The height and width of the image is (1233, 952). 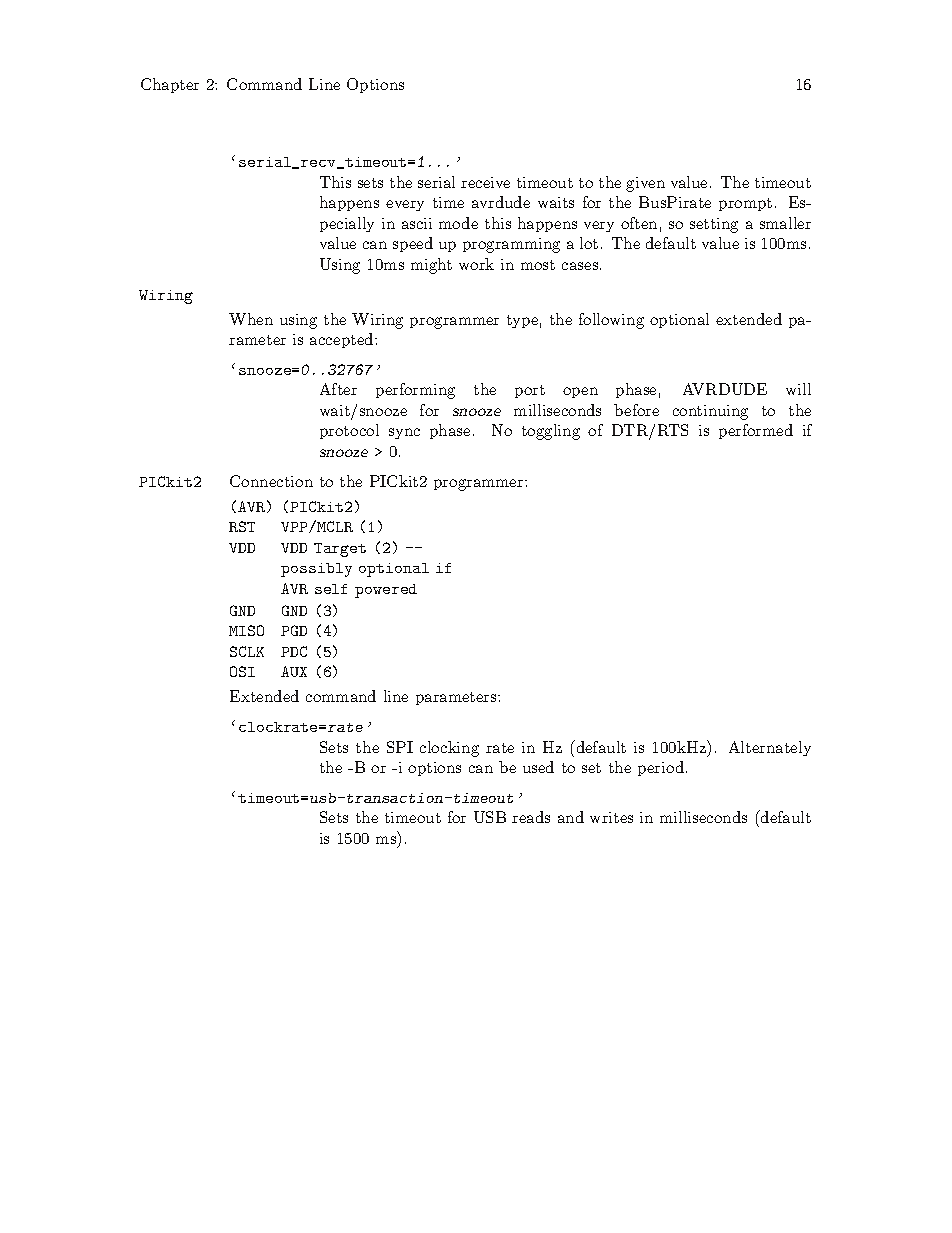 I want to click on Chapter, so click(x=170, y=85).
